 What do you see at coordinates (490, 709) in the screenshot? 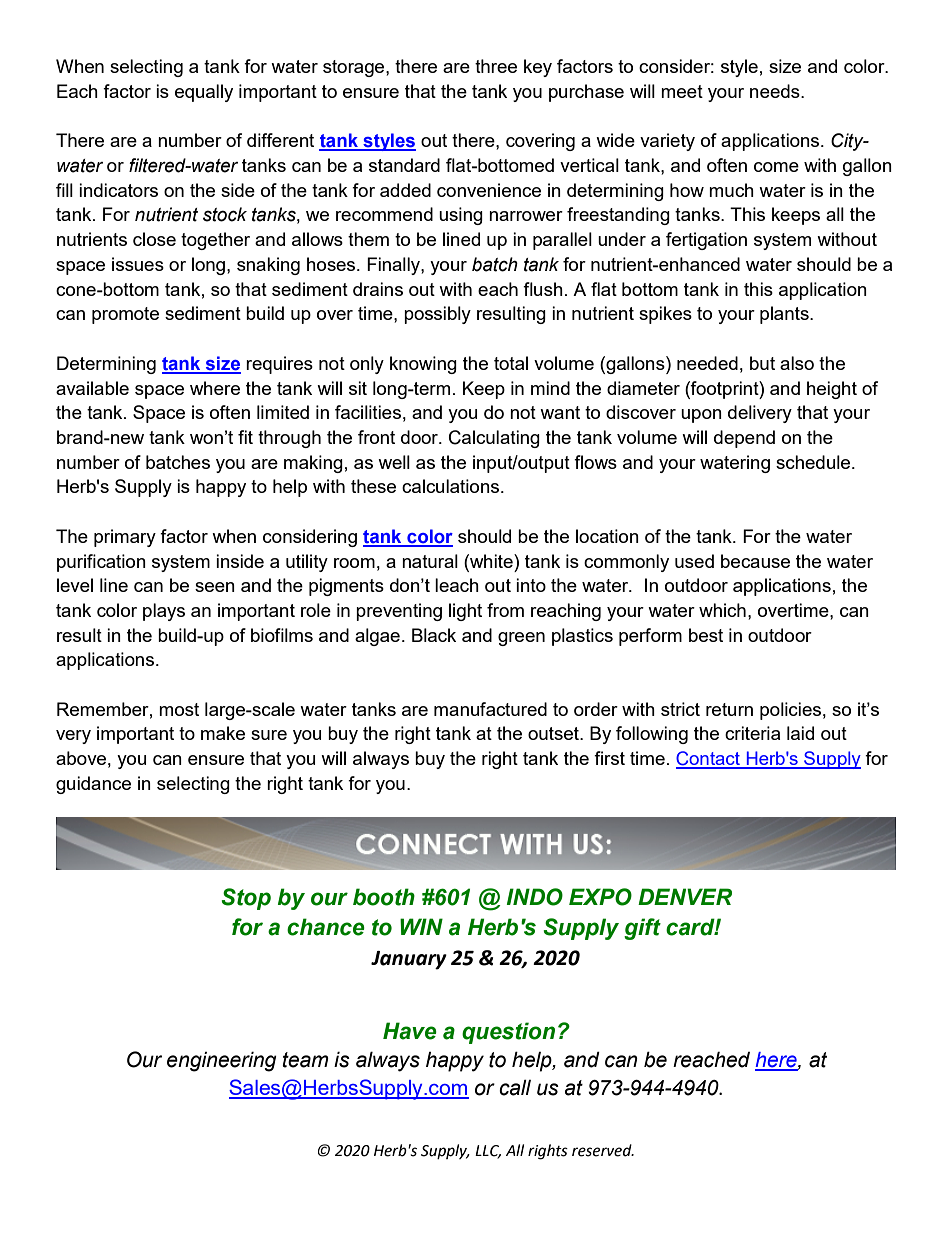
I see `manufactured` at bounding box center [490, 709].
